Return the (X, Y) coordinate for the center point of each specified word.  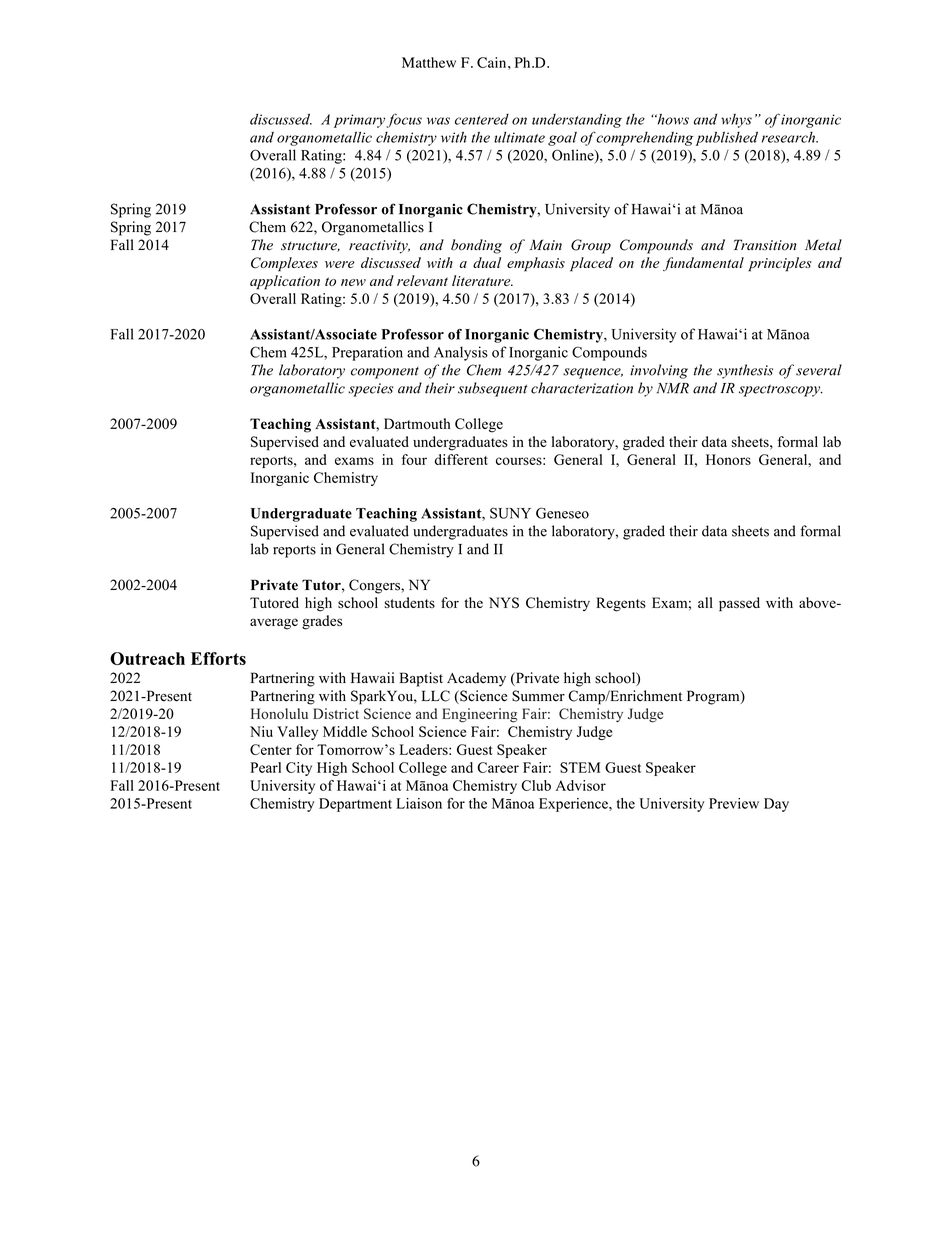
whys (736, 121)
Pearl (266, 767)
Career (498, 767)
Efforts (218, 658)
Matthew (429, 62)
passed (739, 604)
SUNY (510, 513)
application (285, 282)
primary (359, 121)
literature (482, 280)
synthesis (745, 371)
